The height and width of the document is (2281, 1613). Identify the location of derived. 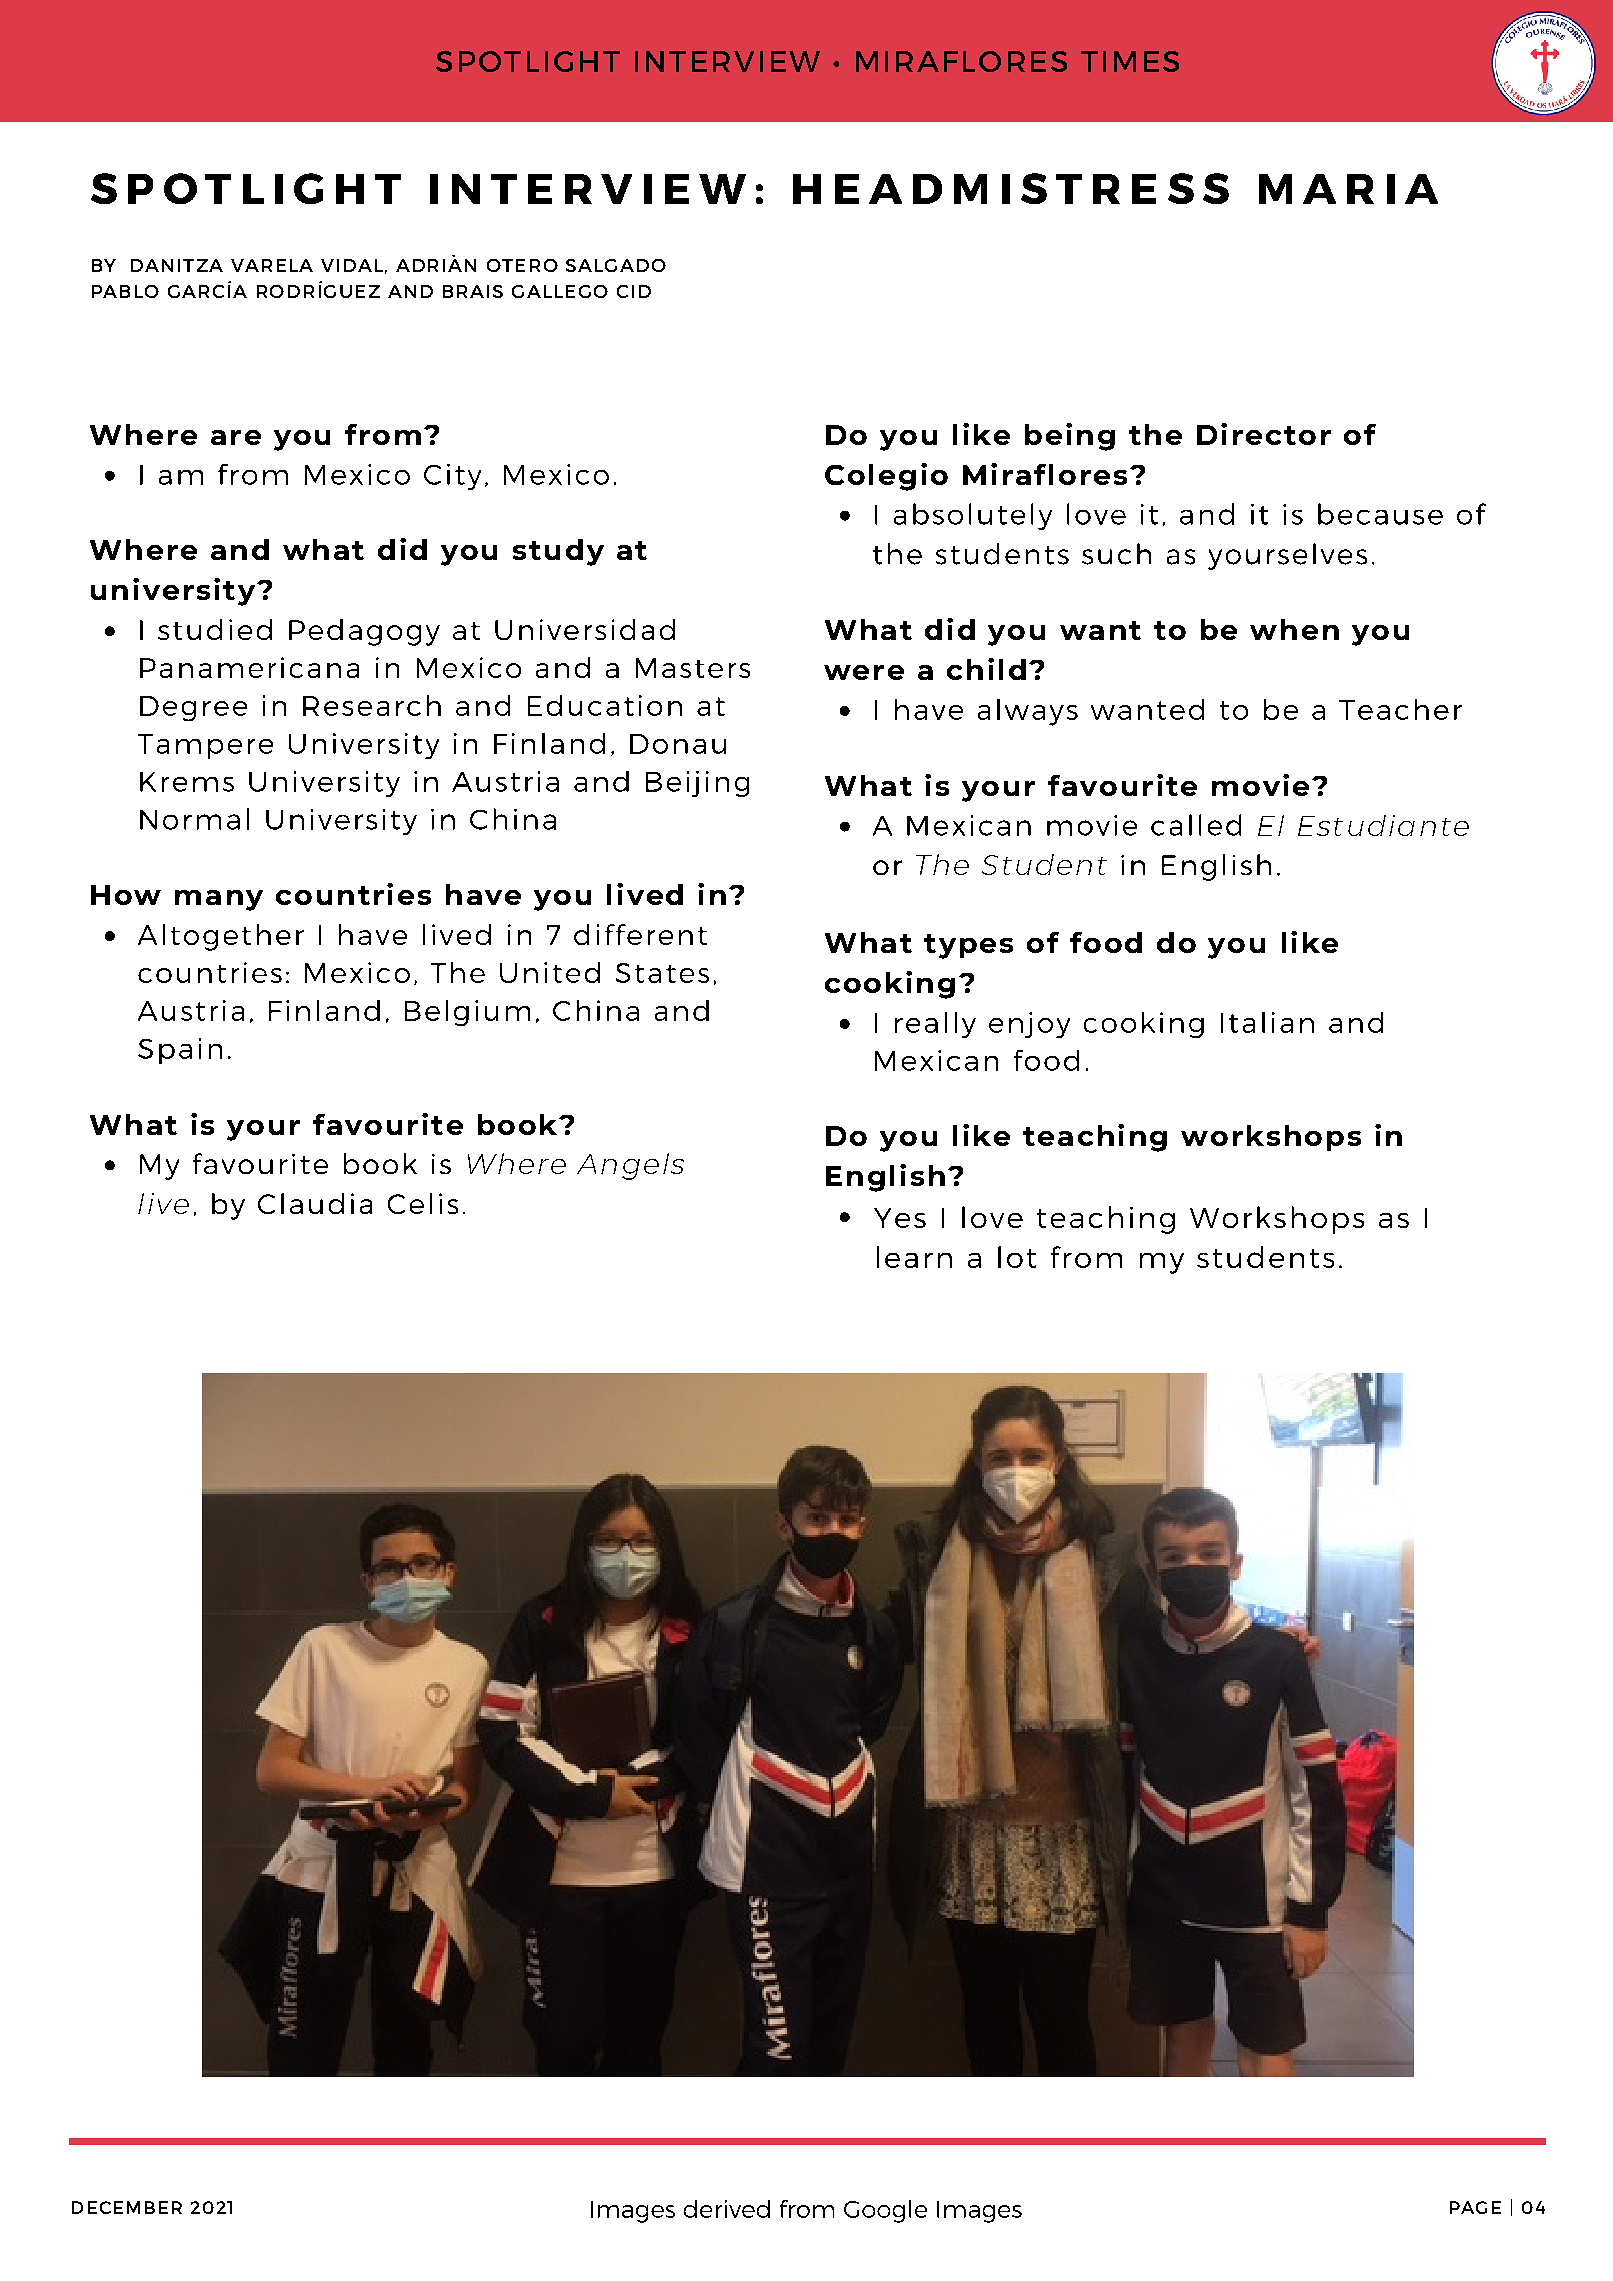
(727, 2209).
